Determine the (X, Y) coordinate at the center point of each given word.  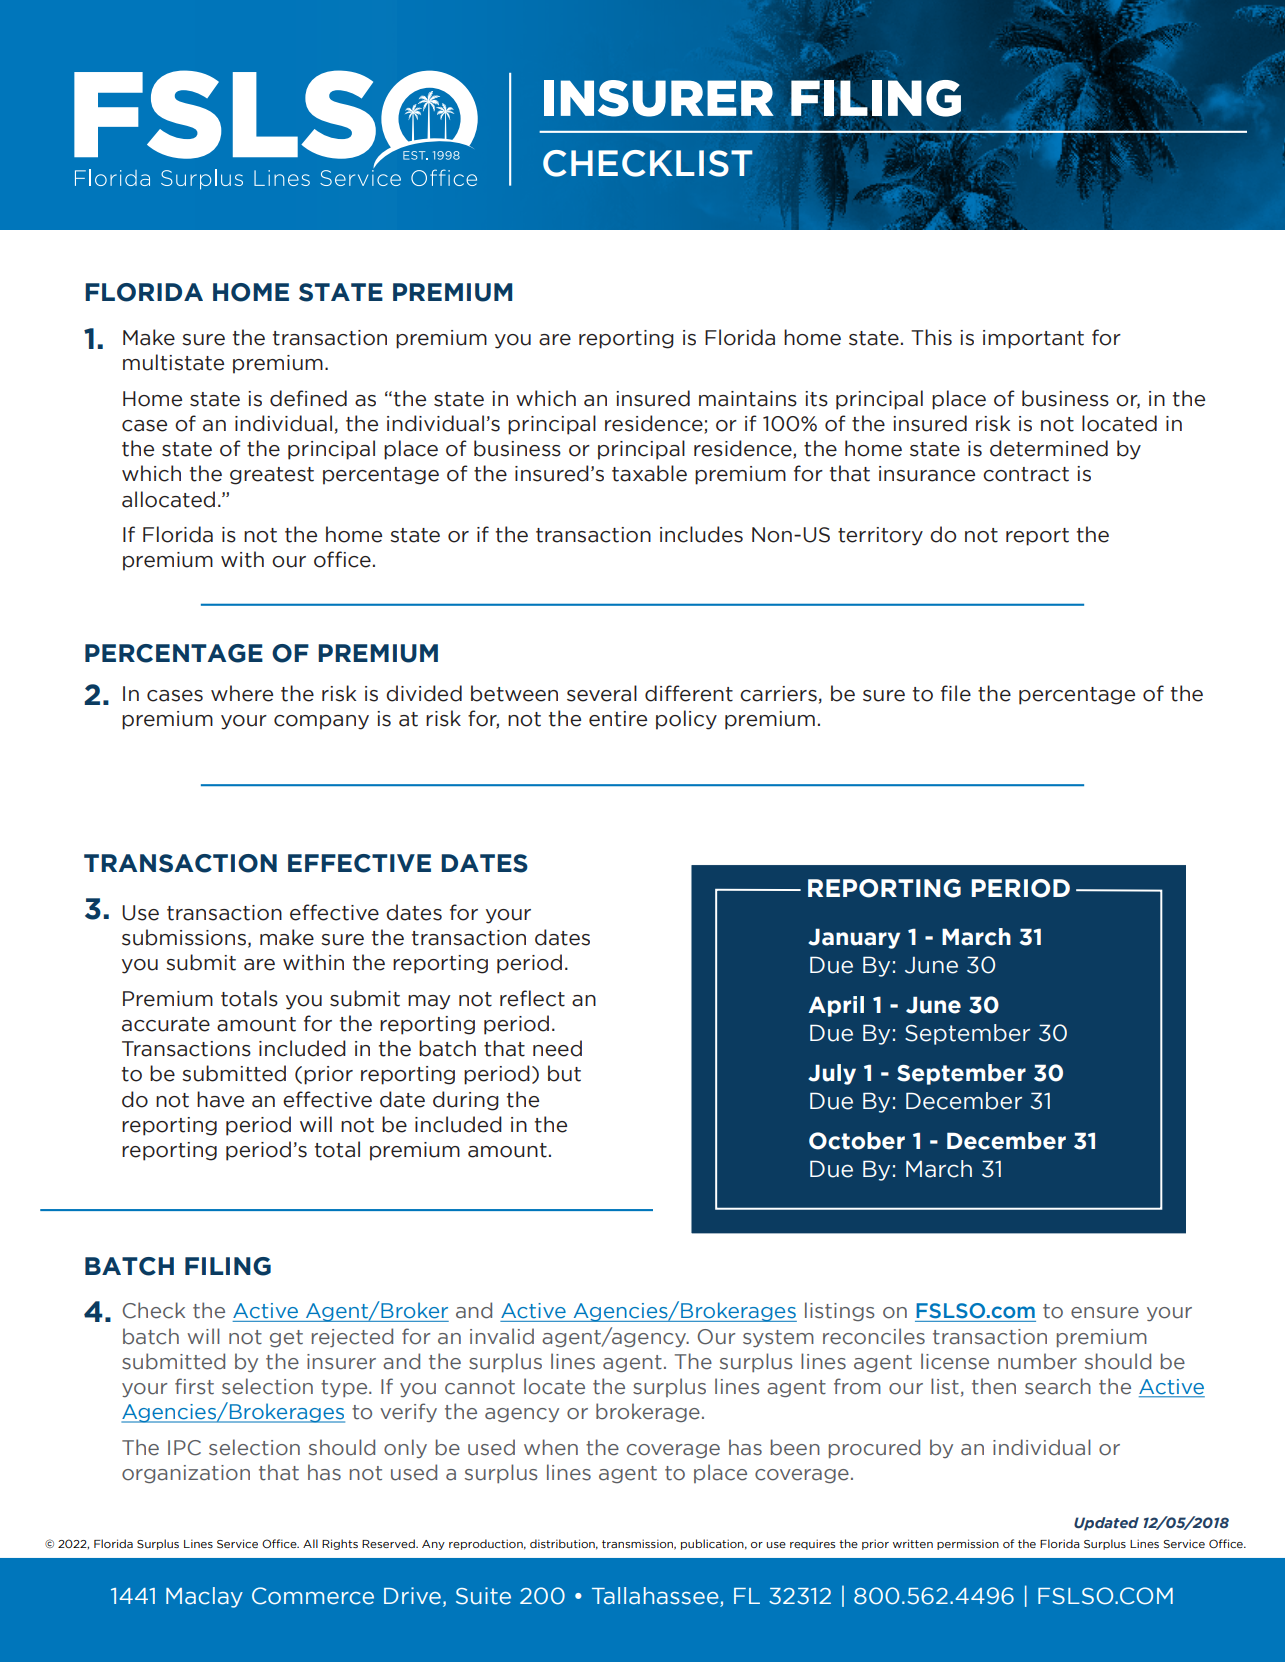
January (854, 938)
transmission (639, 1544)
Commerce (313, 1596)
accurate (166, 1024)
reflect (532, 998)
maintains (748, 399)
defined (308, 398)
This (931, 337)
